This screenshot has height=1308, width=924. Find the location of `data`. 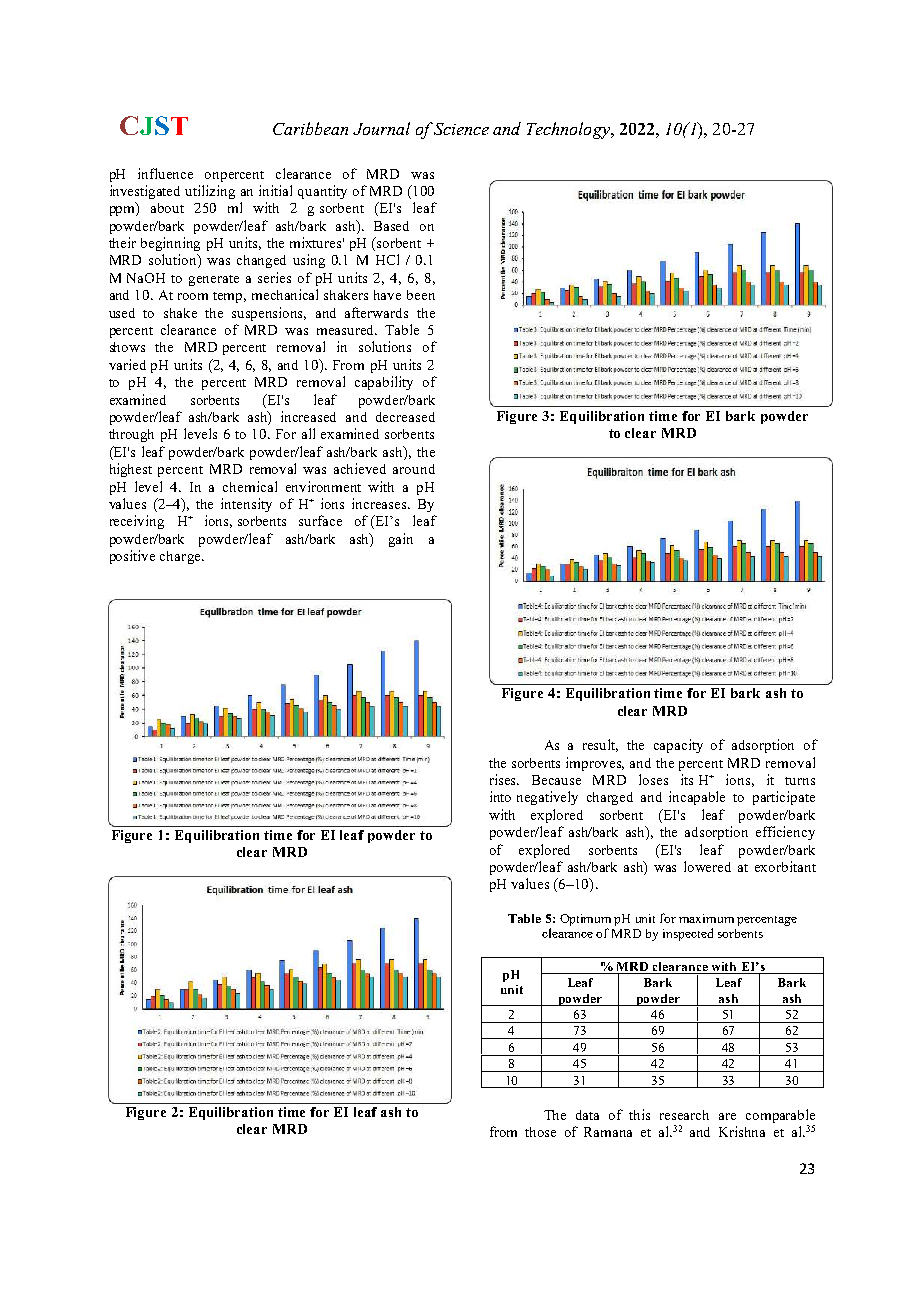

data is located at coordinates (587, 1115).
